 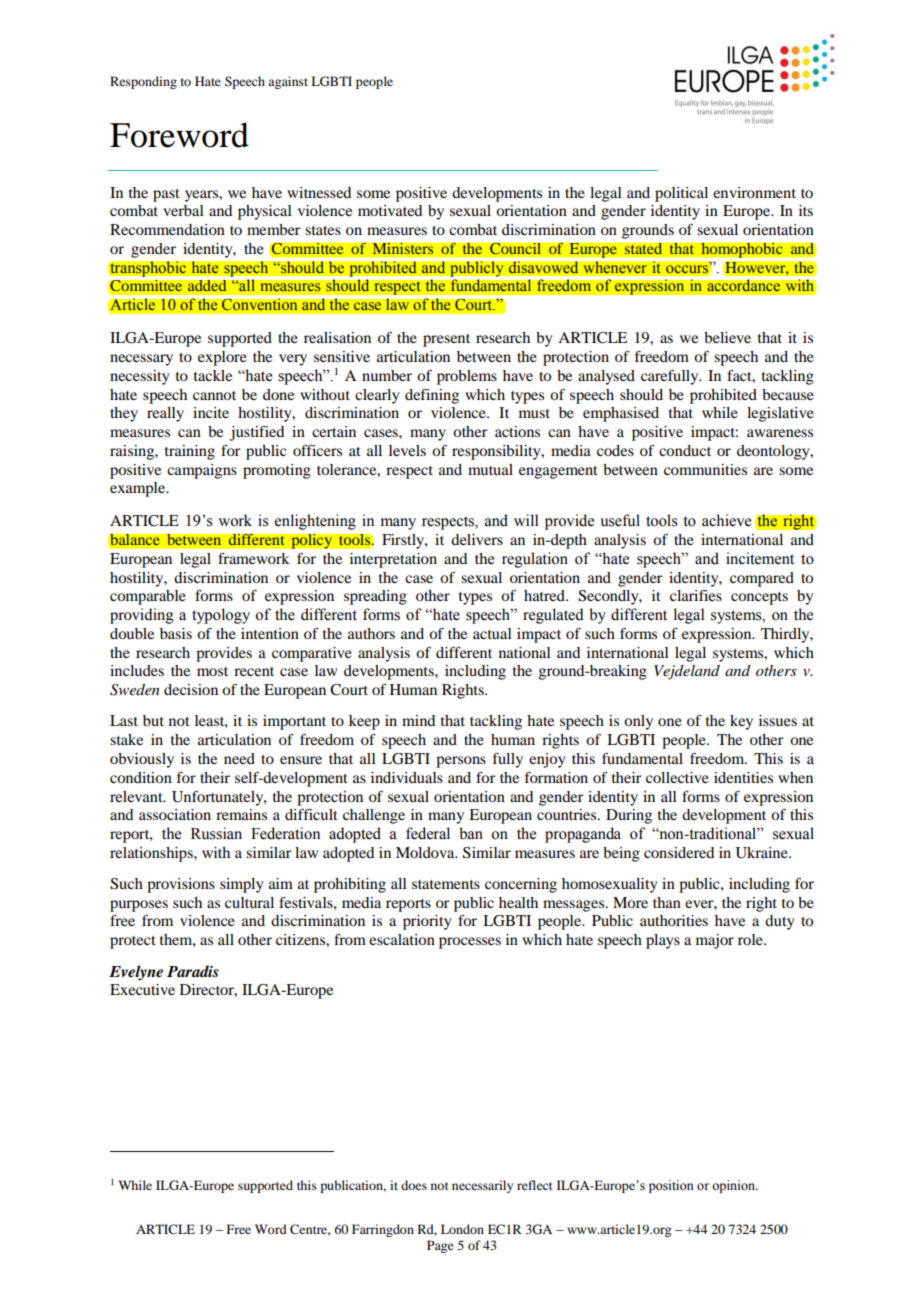 What do you see at coordinates (414, 1185) in the document?
I see `does` at bounding box center [414, 1185].
